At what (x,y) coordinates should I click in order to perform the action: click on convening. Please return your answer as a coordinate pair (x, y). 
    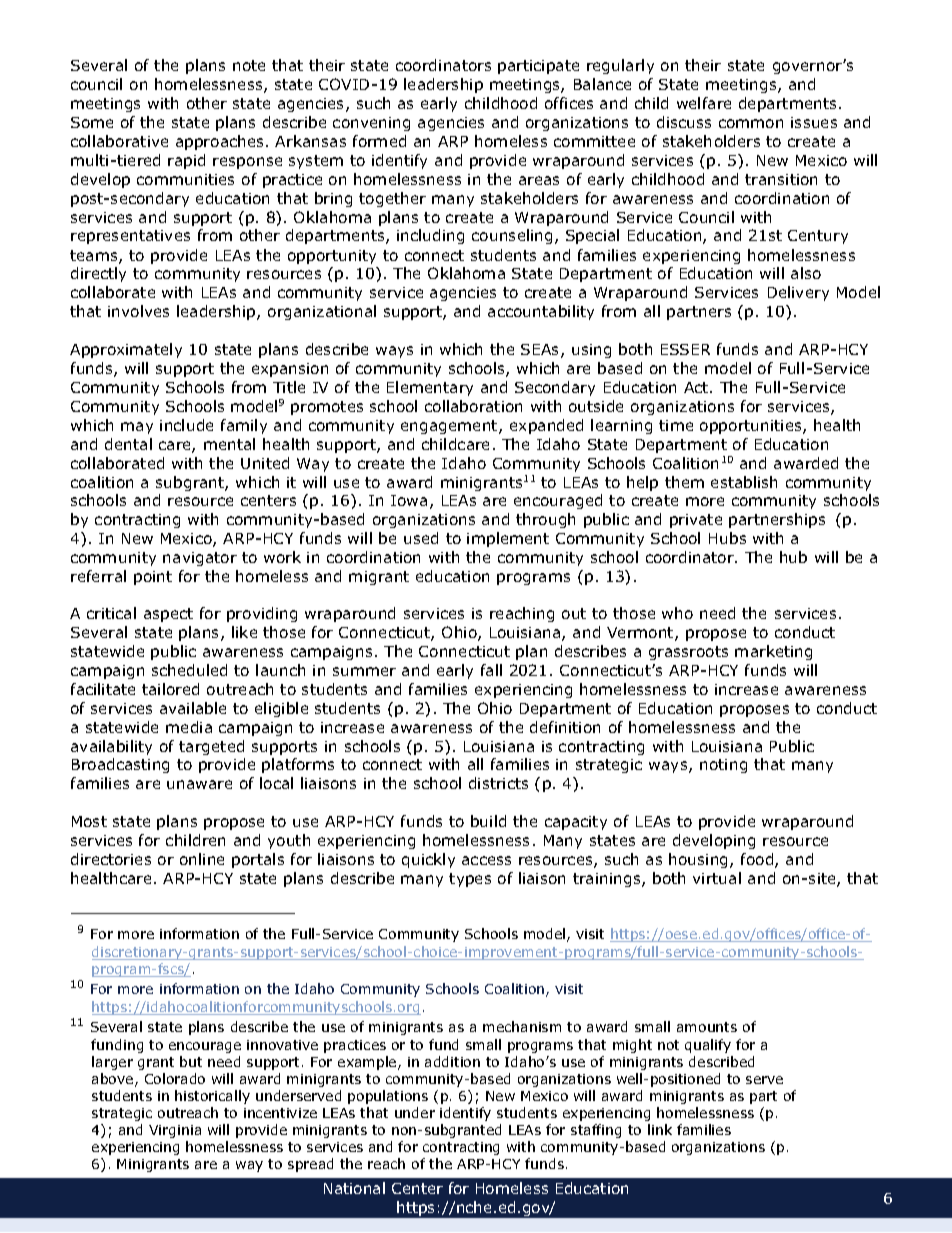
    Looking at the image, I should click on (371, 124).
